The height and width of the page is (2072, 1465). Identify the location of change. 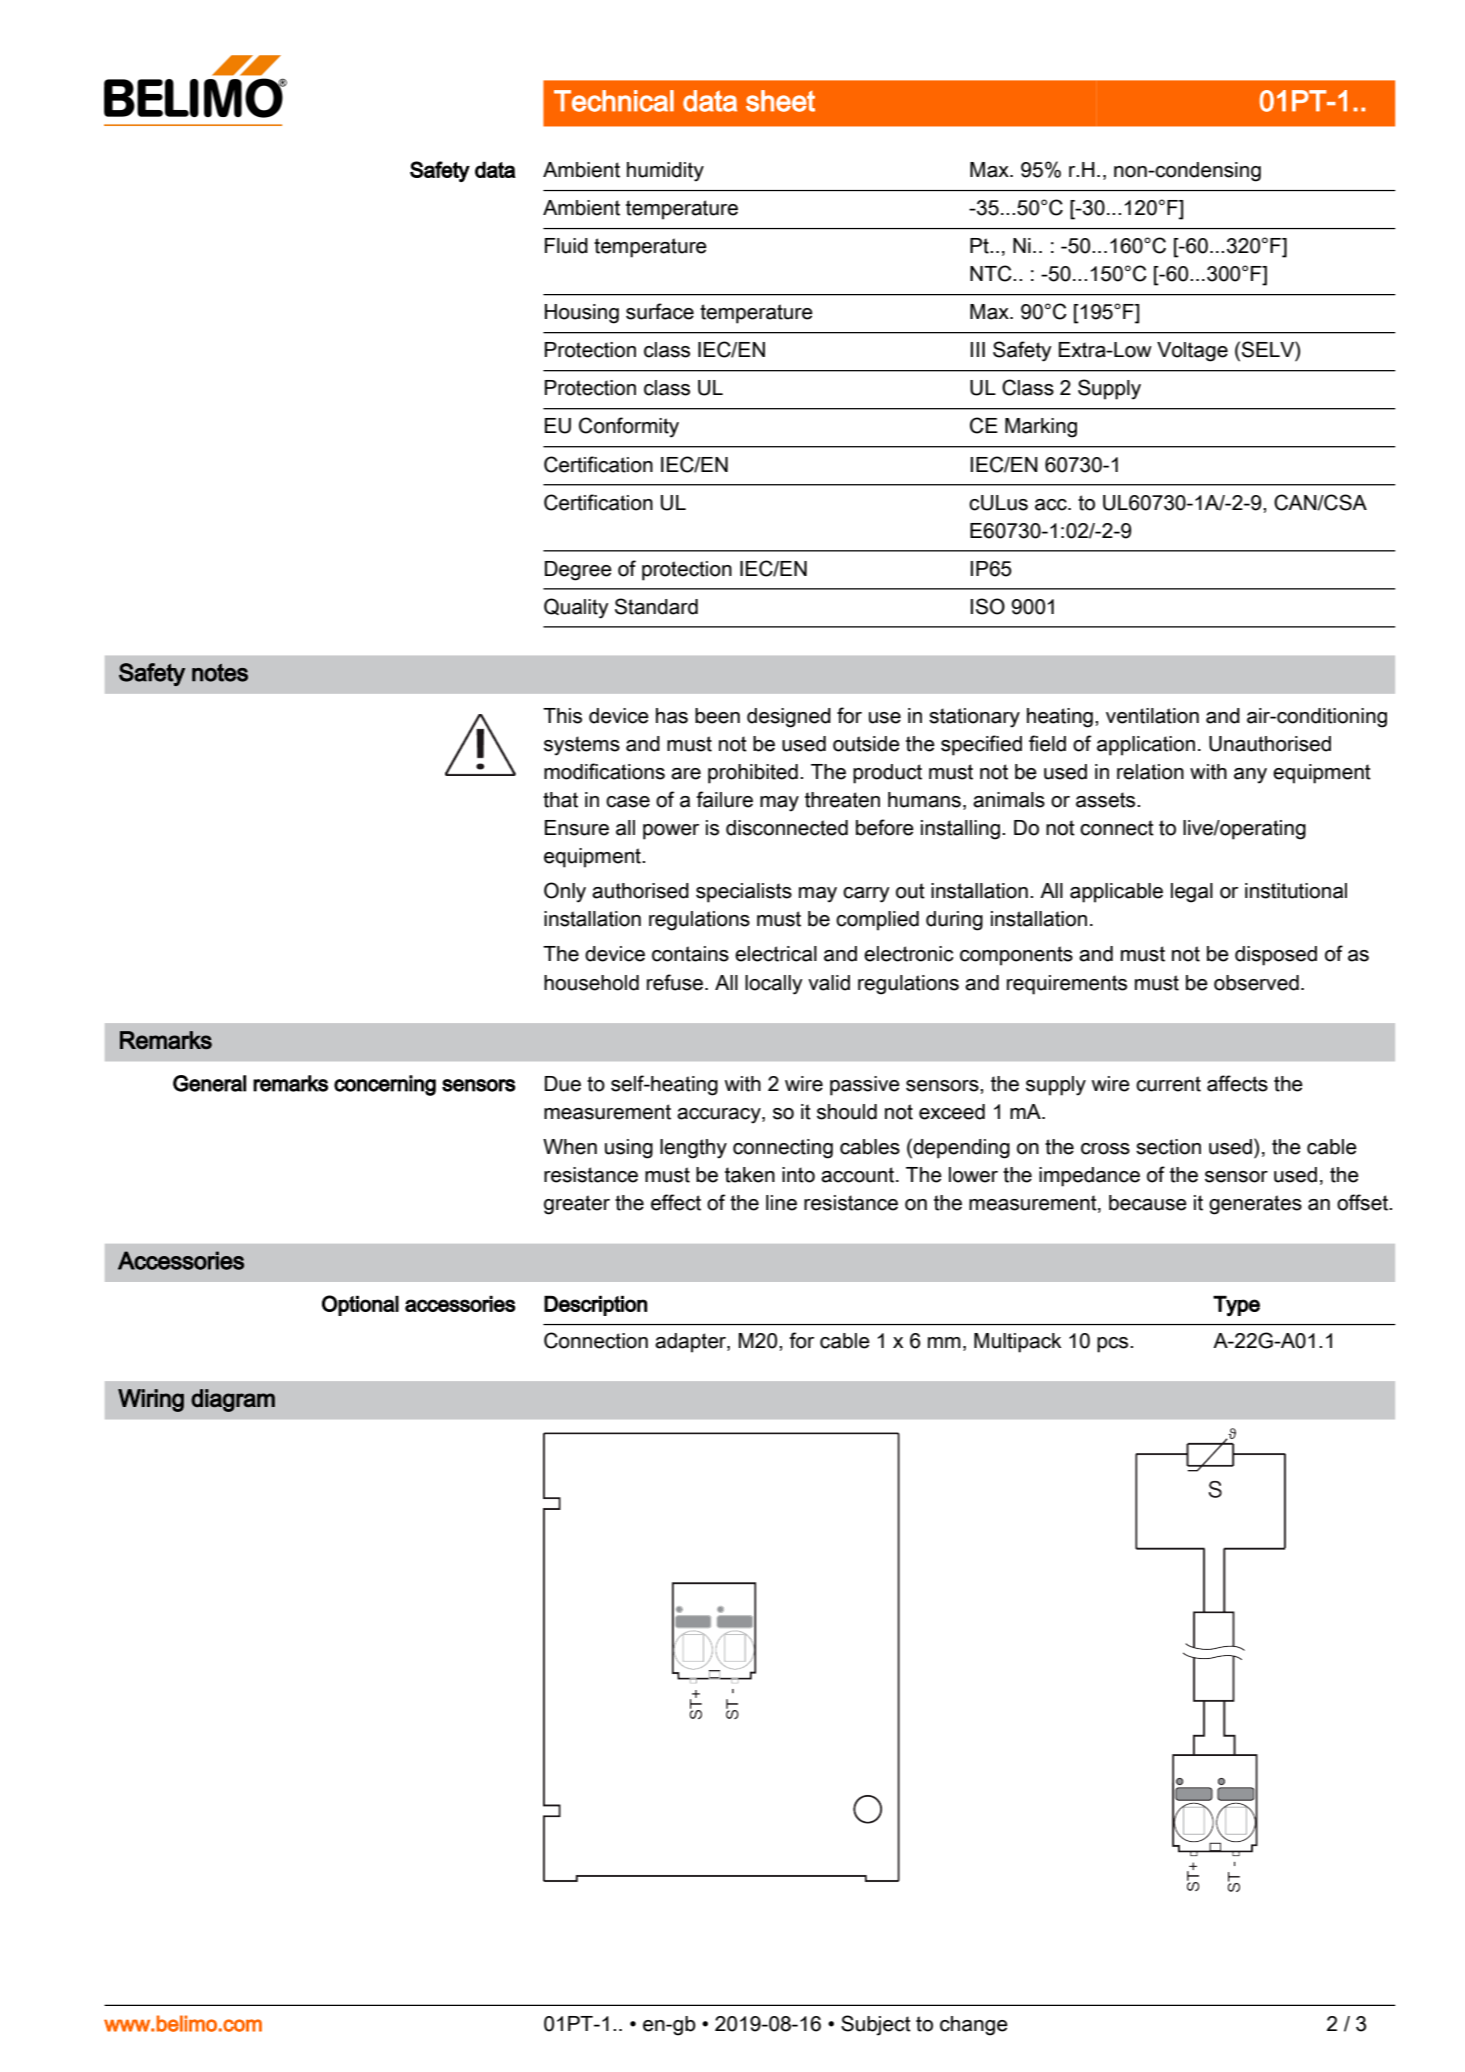
(974, 2026).
